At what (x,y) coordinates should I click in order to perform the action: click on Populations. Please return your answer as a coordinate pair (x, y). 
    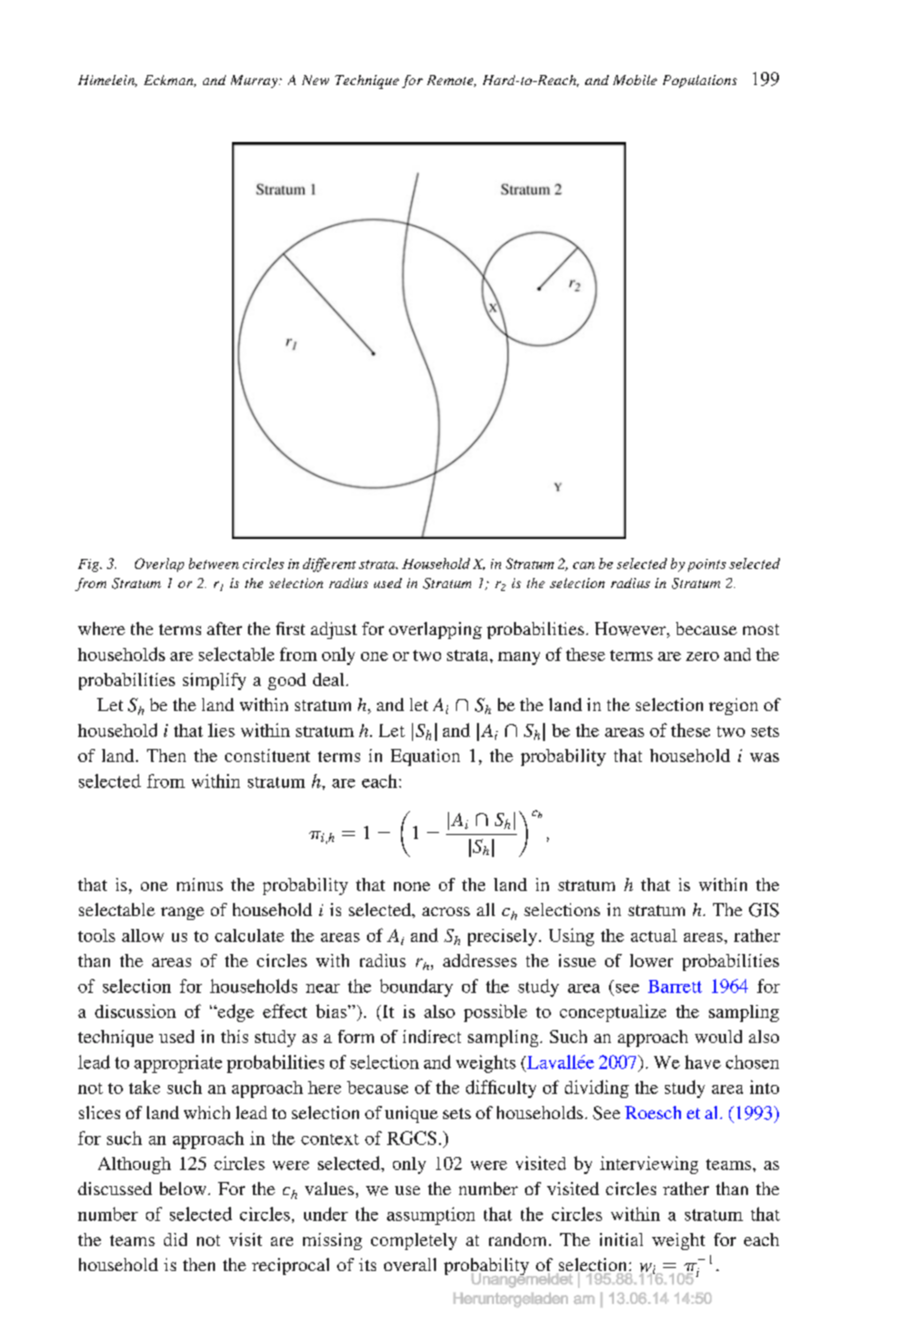
    Looking at the image, I should click on (700, 81).
